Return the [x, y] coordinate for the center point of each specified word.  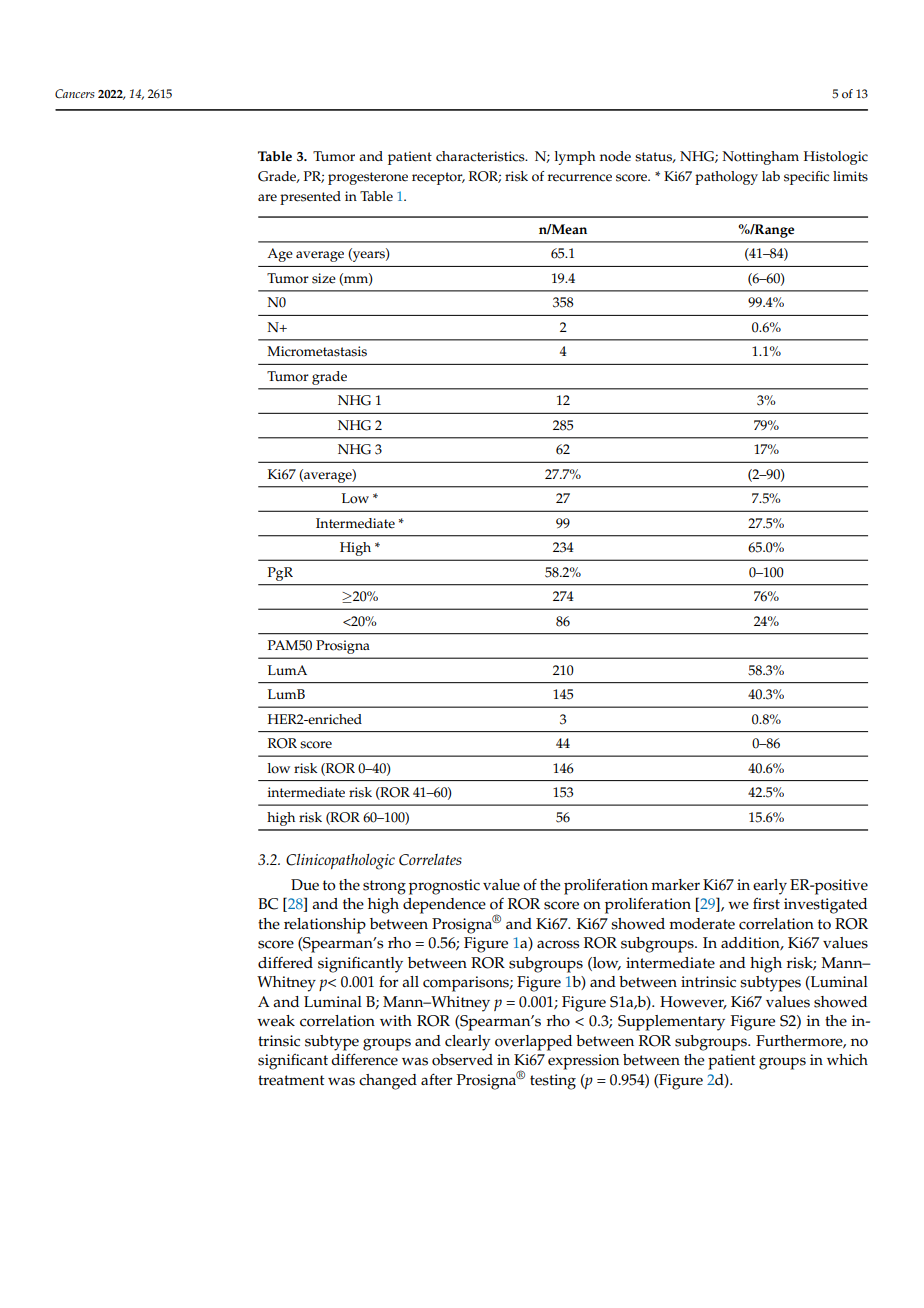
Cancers [75, 94]
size [324, 278]
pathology [726, 178]
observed [462, 1060]
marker [675, 885]
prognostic [444, 887]
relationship [325, 926]
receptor [438, 178]
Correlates [430, 860]
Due [305, 885]
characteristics [481, 156]
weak [276, 1021]
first [766, 903]
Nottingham [760, 158]
